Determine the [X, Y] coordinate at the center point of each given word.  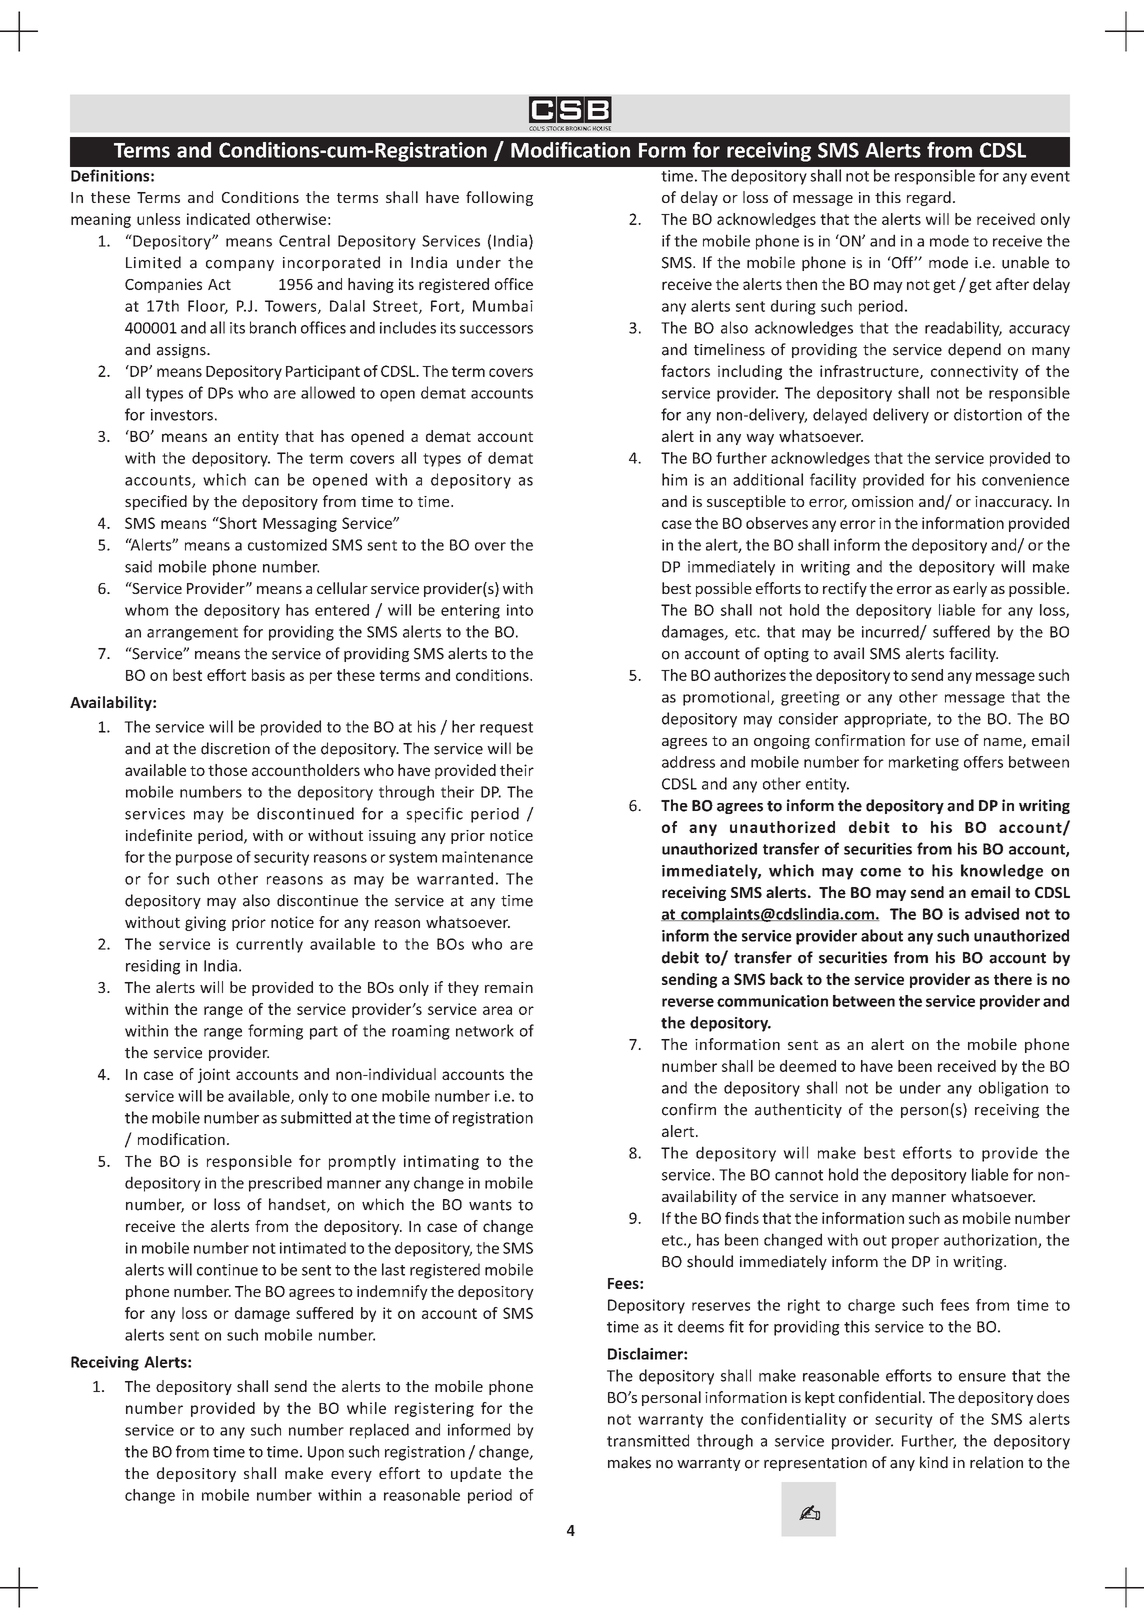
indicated [218, 219]
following [499, 198]
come [880, 872]
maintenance [487, 857]
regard [929, 198]
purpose [204, 860]
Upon [326, 1453]
